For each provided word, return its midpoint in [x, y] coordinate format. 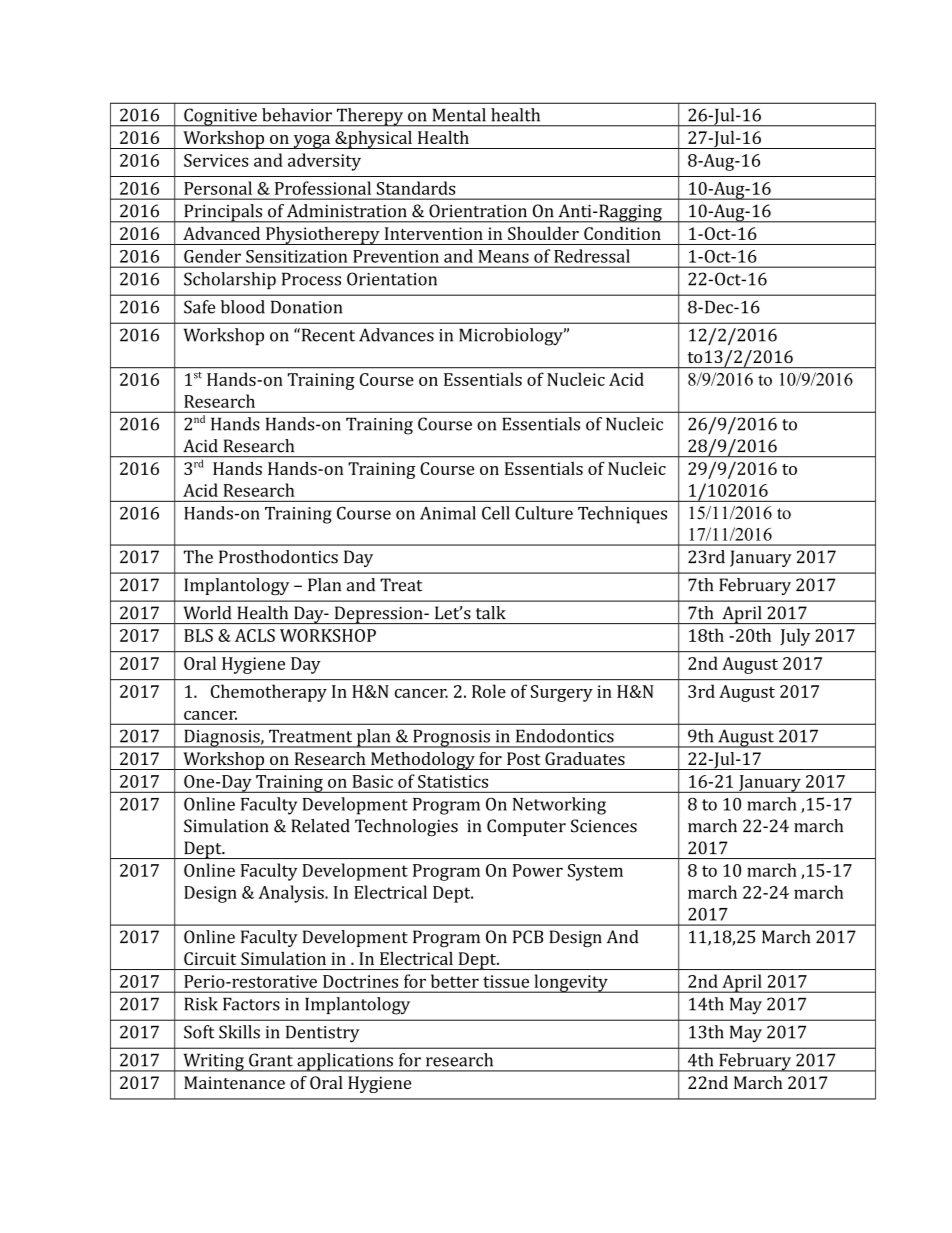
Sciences [604, 826]
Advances [396, 335]
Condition [622, 233]
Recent [327, 335]
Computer [526, 827]
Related [320, 826]
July [795, 637]
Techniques [622, 515]
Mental [459, 115]
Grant [271, 1060]
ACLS [255, 635]
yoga [312, 142]
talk [491, 613]
